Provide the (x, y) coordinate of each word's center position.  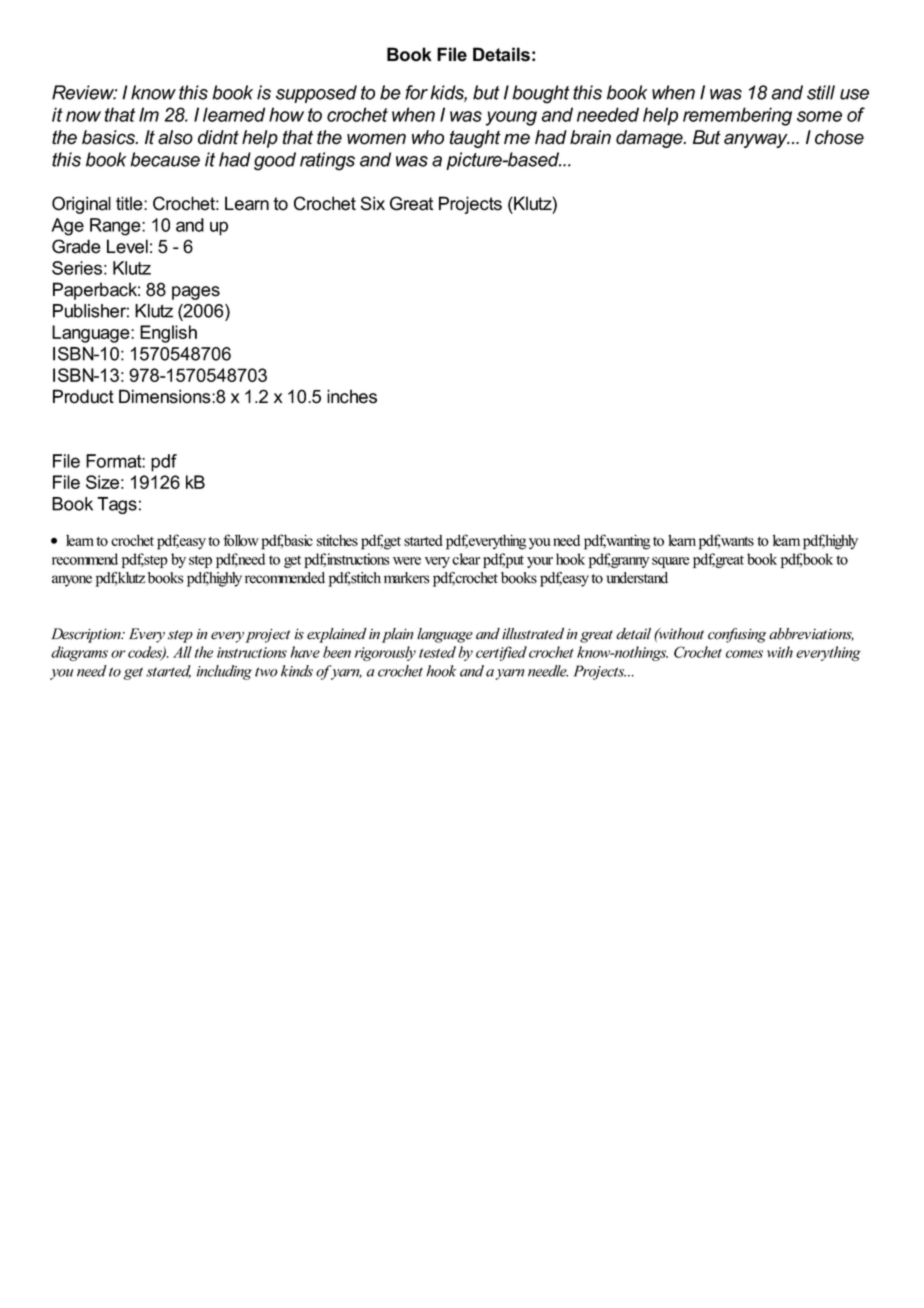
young (511, 118)
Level (127, 246)
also (175, 137)
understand (637, 578)
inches (352, 396)
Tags (117, 505)
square (670, 562)
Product (83, 396)
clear (466, 559)
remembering (737, 116)
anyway (757, 140)
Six (373, 203)
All (182, 652)
